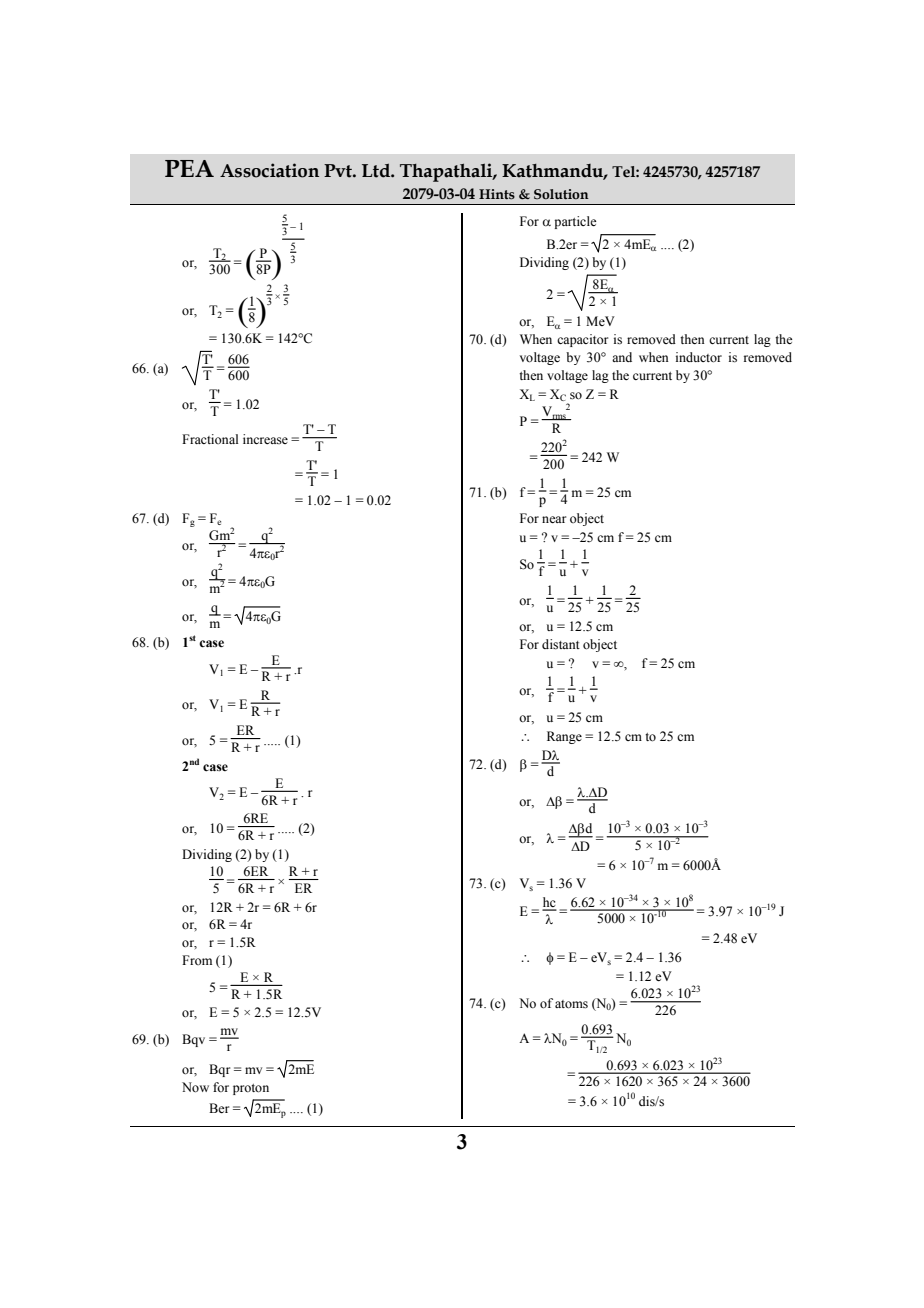 The width and height of the screenshot is (924, 1308). What do you see at coordinates (575, 222) in the screenshot?
I see `particle` at bounding box center [575, 222].
